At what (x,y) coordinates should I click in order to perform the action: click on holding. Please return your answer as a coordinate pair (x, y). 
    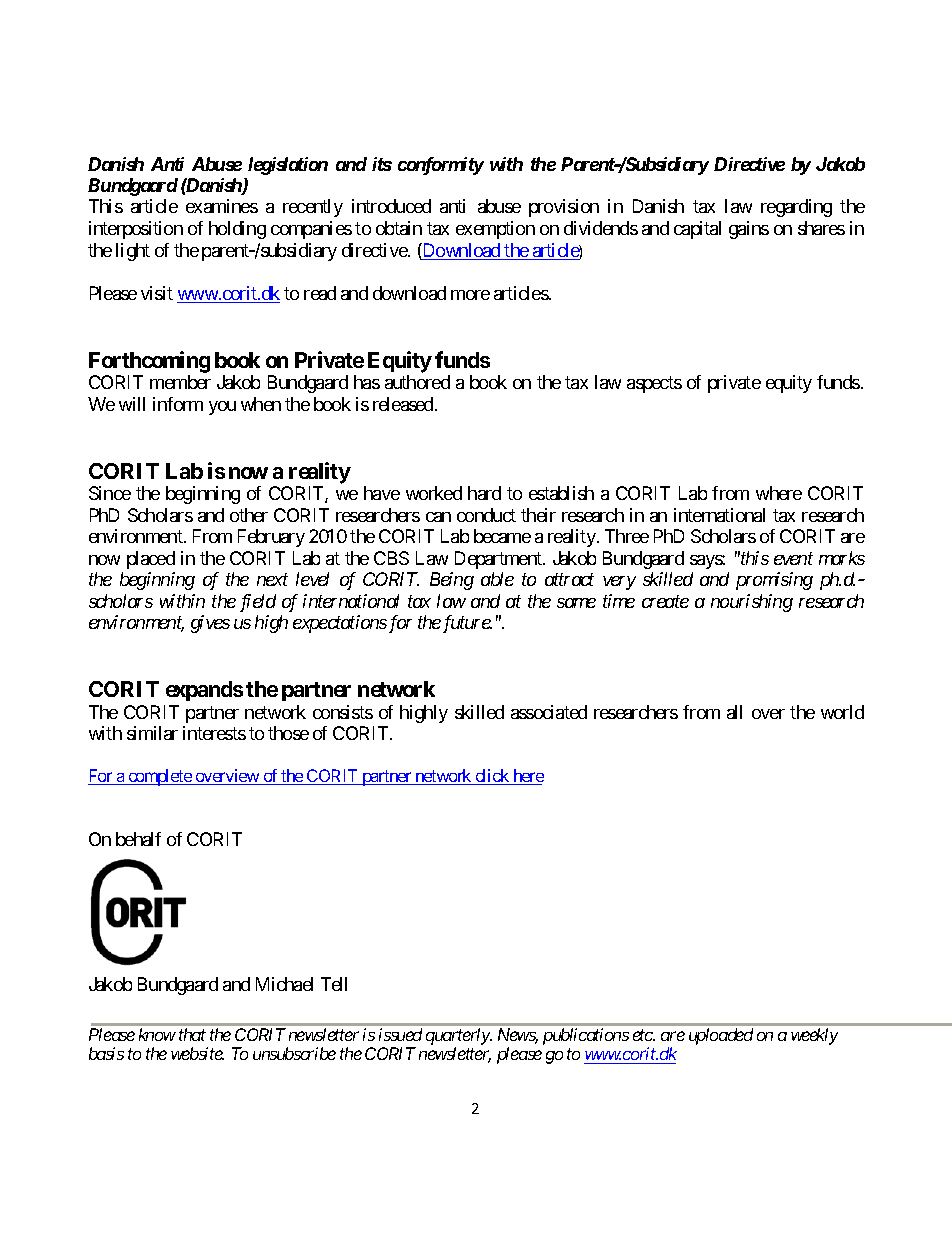
    Looking at the image, I should click on (237, 230).
